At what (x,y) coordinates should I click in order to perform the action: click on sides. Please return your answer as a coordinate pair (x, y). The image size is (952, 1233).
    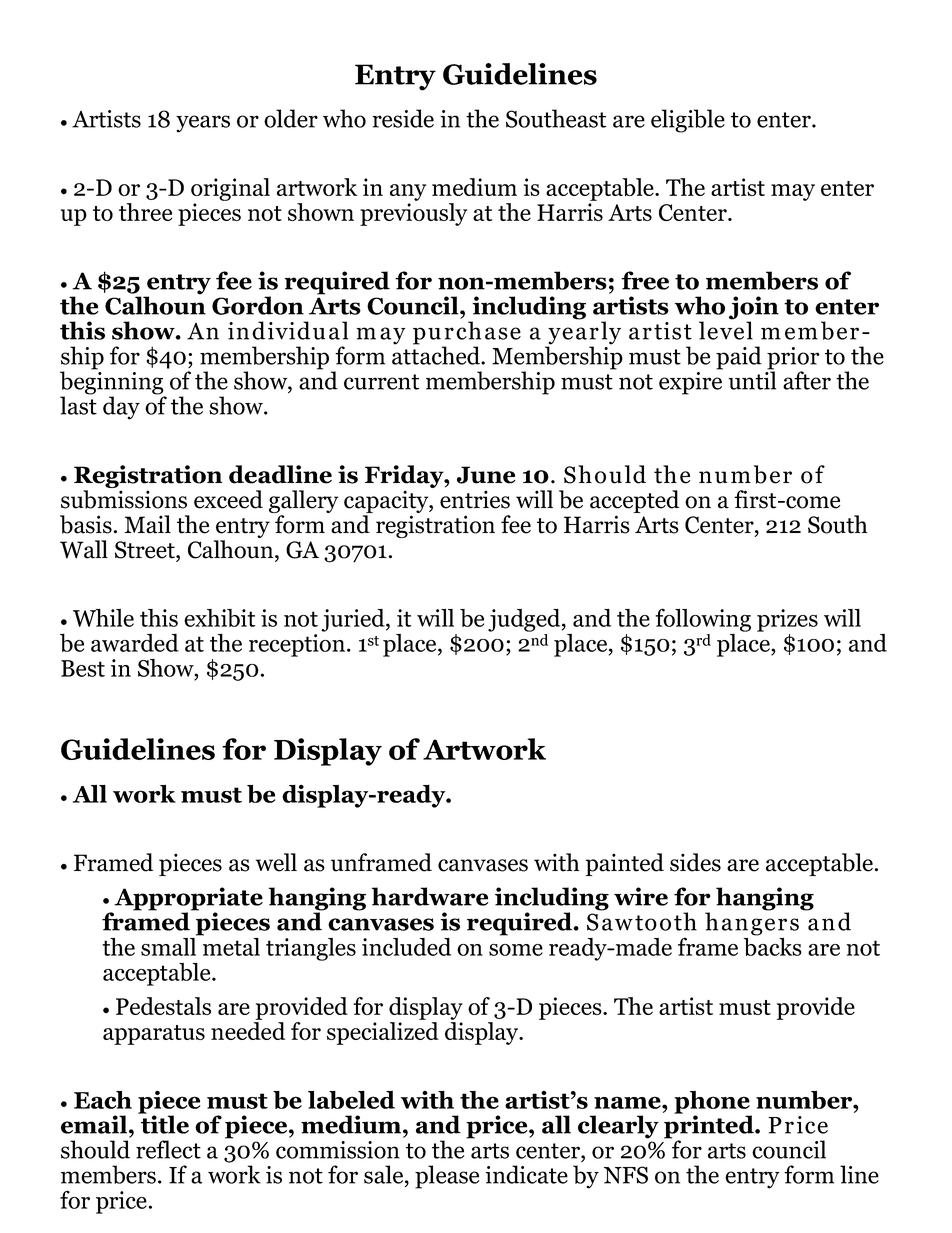
    Looking at the image, I should click on (695, 862).
